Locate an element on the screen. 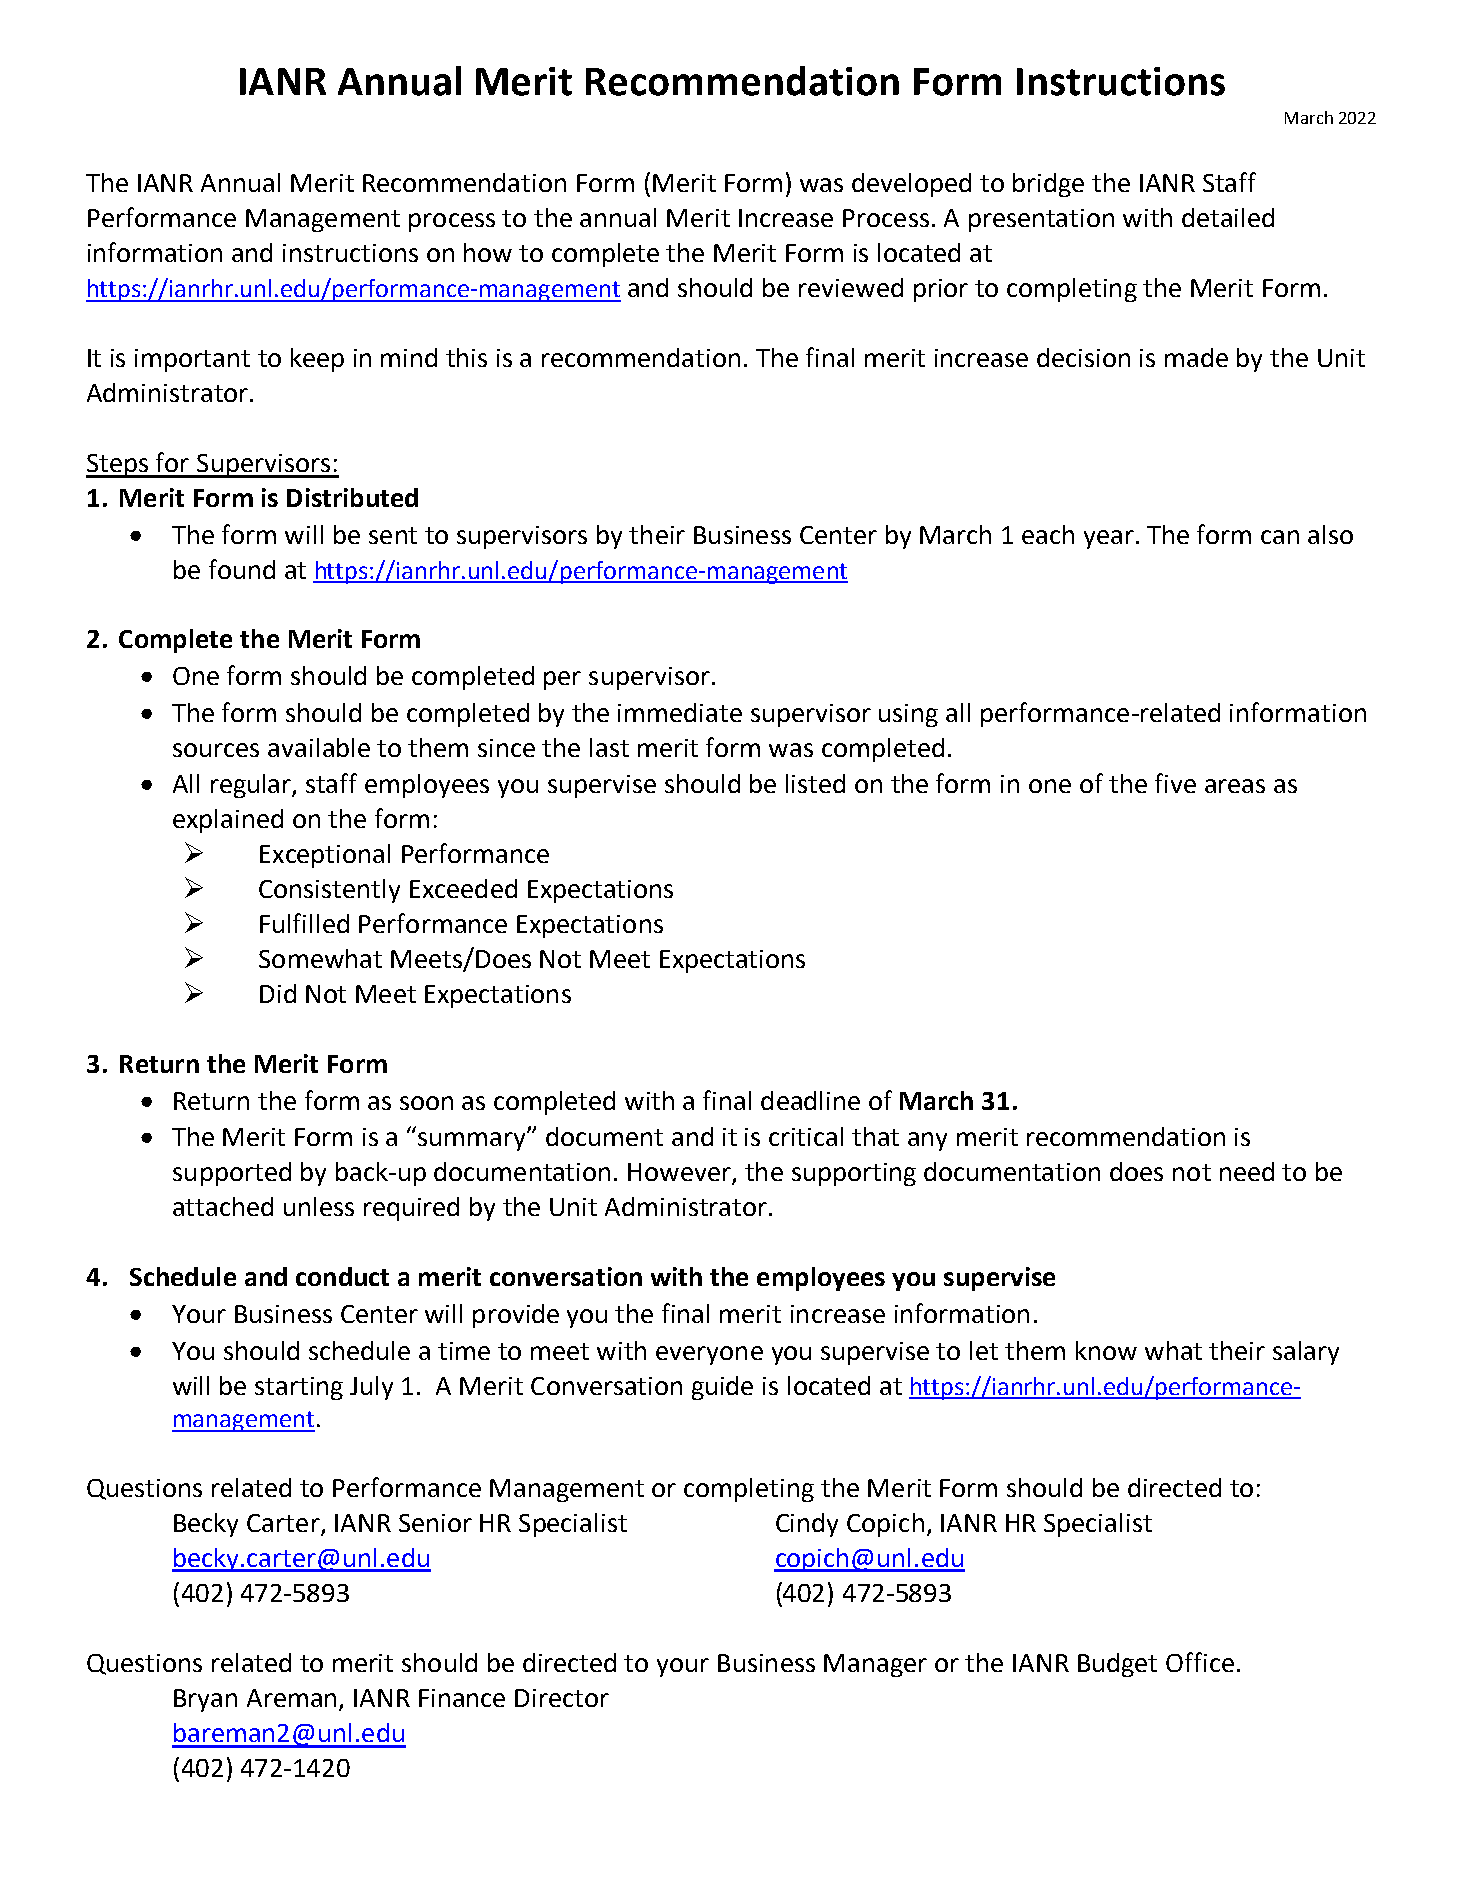  detailed is located at coordinates (1228, 217).
